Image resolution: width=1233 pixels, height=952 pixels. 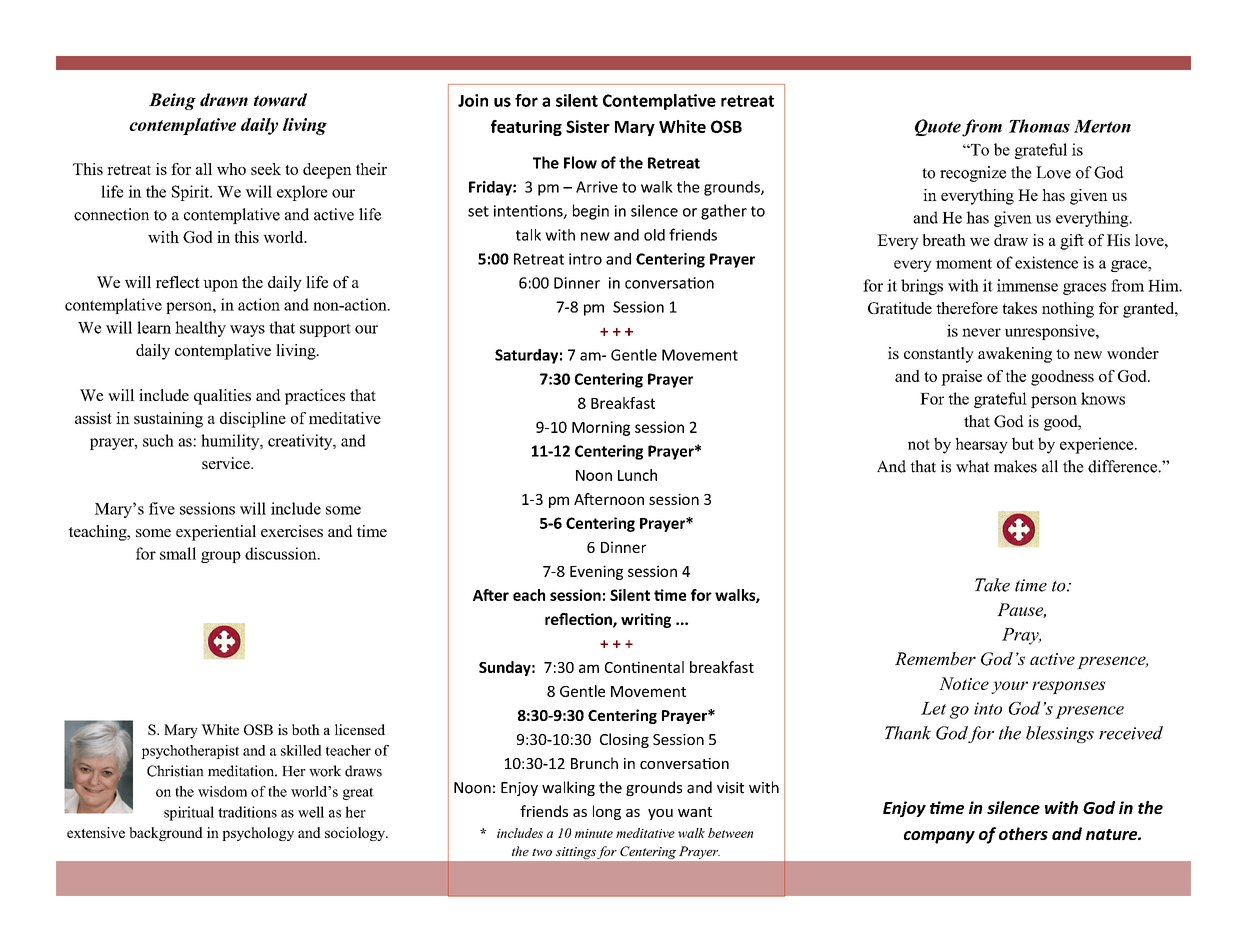 I want to click on psychology, so click(x=258, y=834).
